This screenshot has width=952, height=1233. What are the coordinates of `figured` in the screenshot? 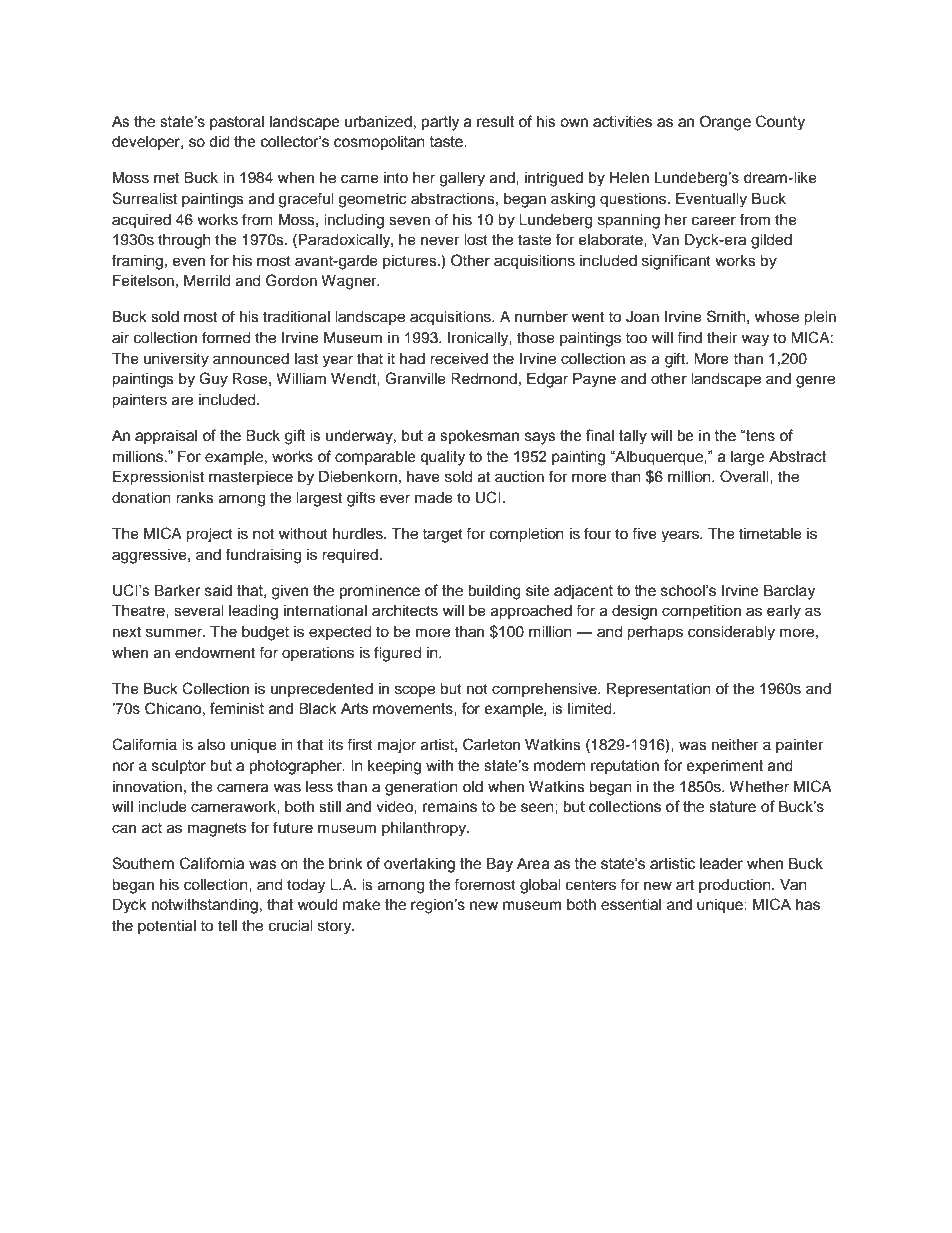 It's located at (397, 654).
